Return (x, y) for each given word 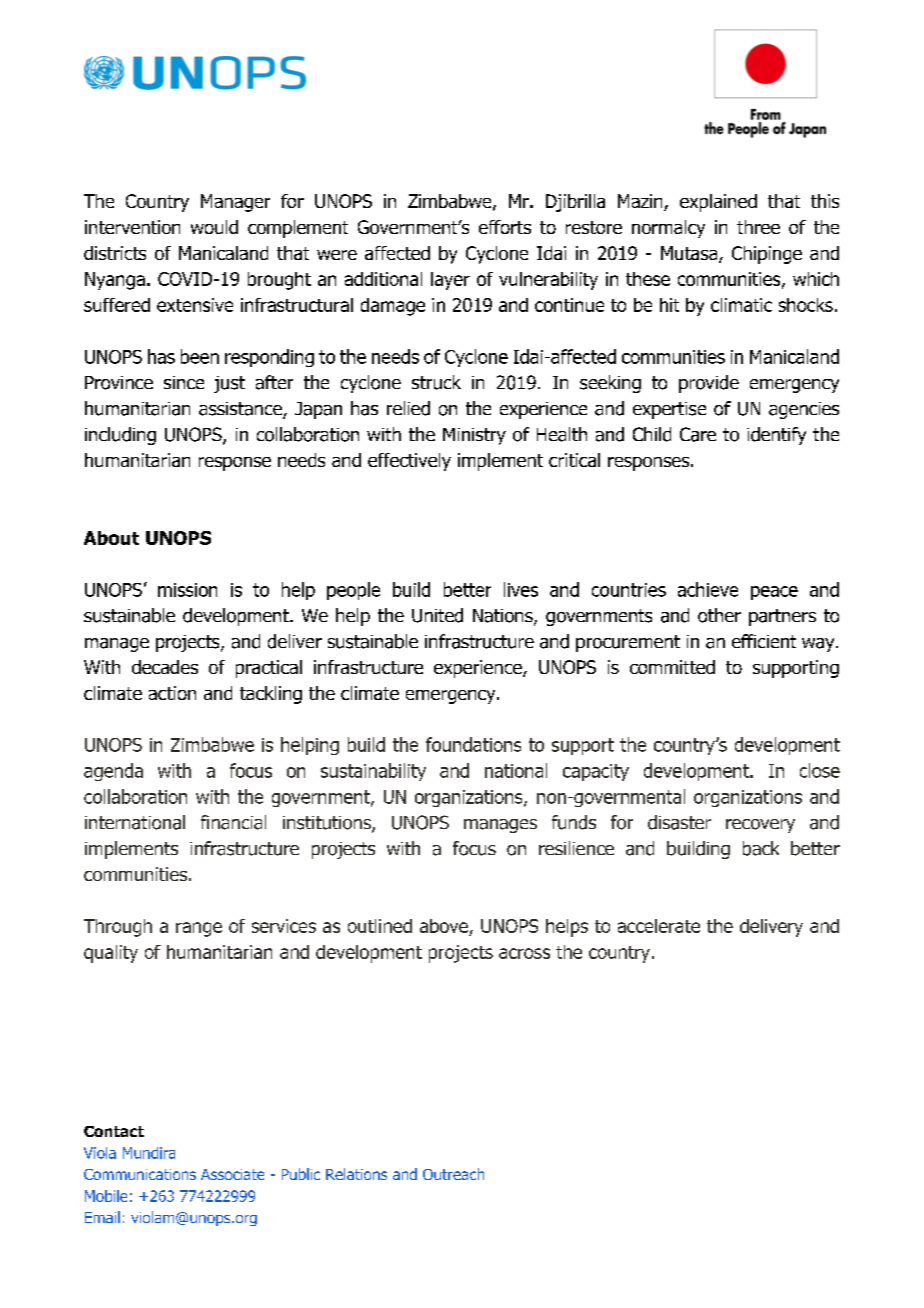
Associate (232, 1174)
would (214, 227)
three (758, 227)
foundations (473, 744)
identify (776, 436)
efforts (505, 227)
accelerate (659, 926)
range (199, 929)
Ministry (474, 436)
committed (672, 667)
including (120, 436)
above (445, 927)
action (172, 693)
